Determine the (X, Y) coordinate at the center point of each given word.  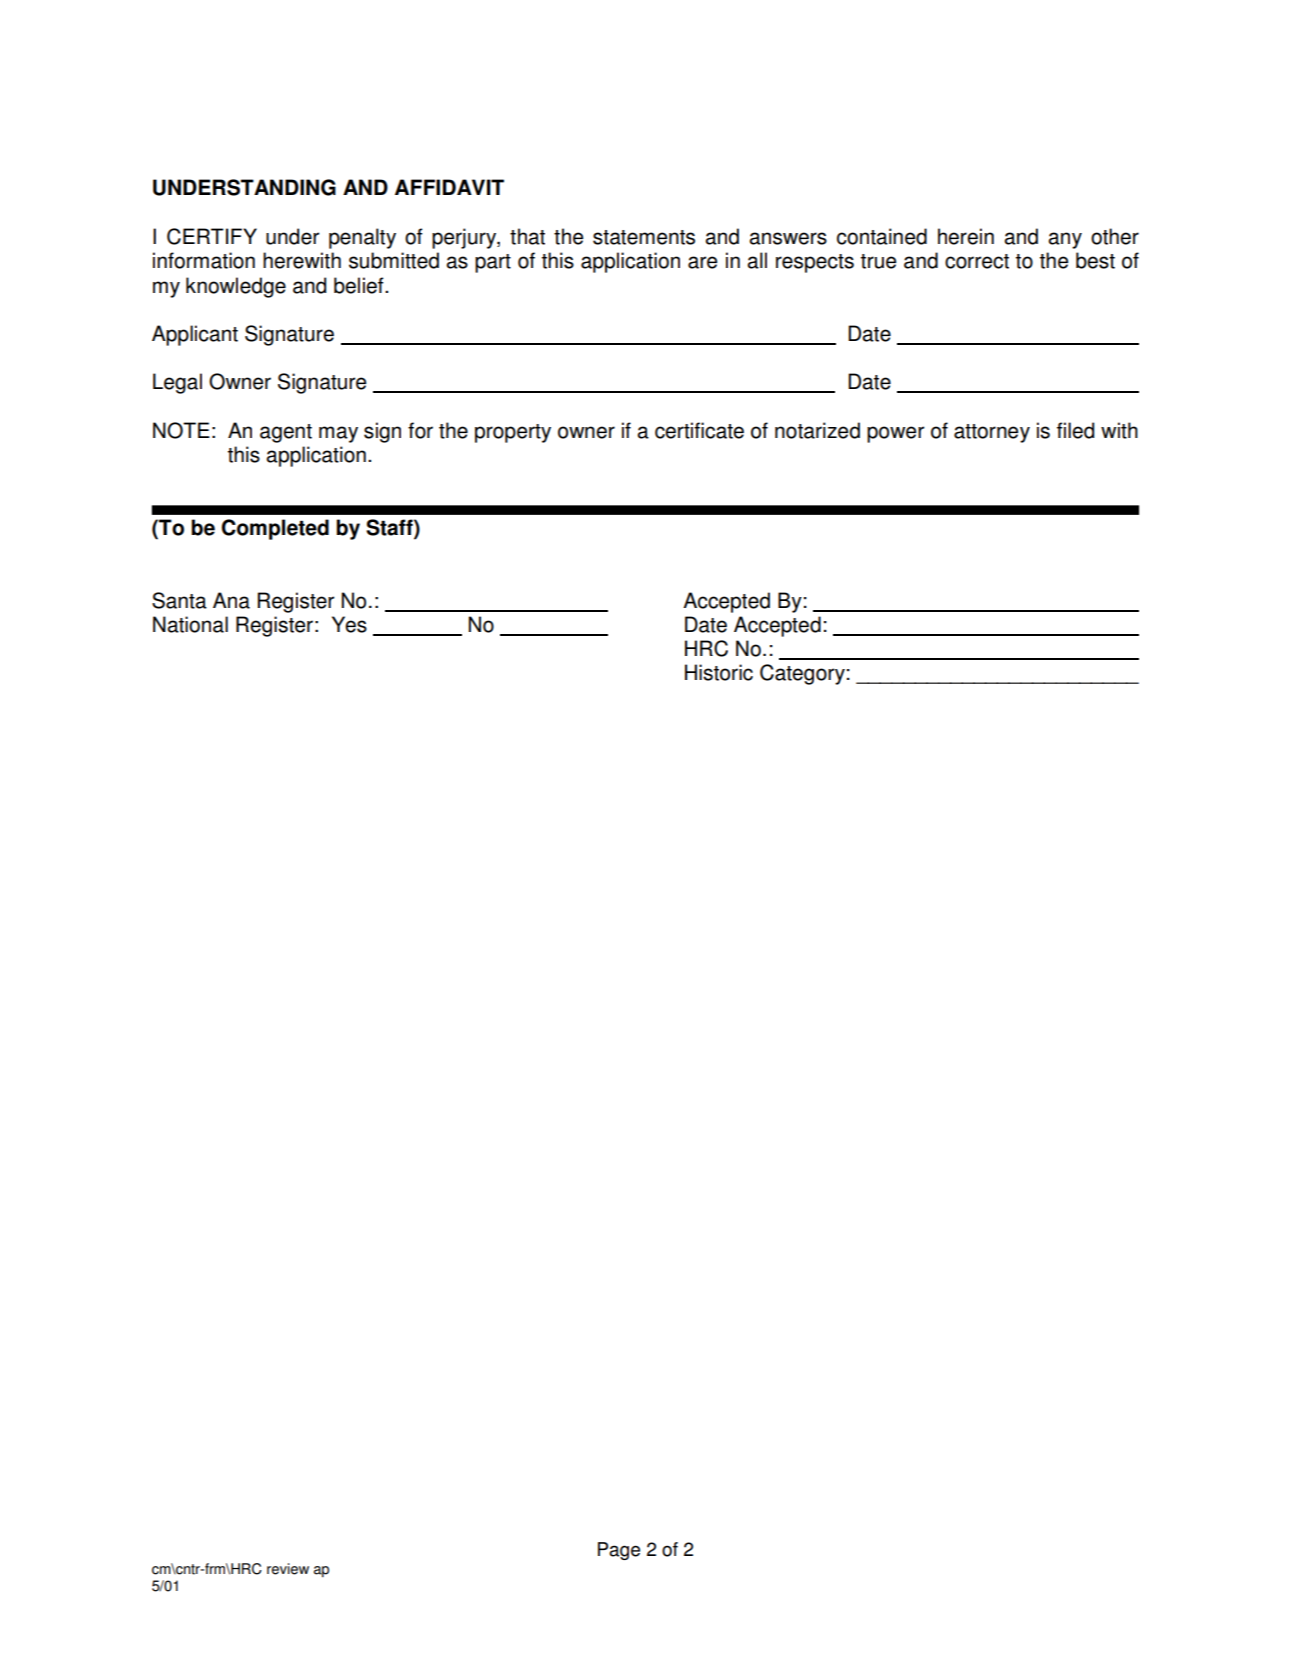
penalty (362, 238)
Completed (275, 529)
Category (802, 674)
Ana (231, 600)
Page (619, 1551)
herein (966, 236)
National (190, 624)
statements (644, 237)
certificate (699, 430)
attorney (992, 433)
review (288, 1569)
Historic (719, 672)
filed (1075, 430)
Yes (349, 624)
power (895, 434)
